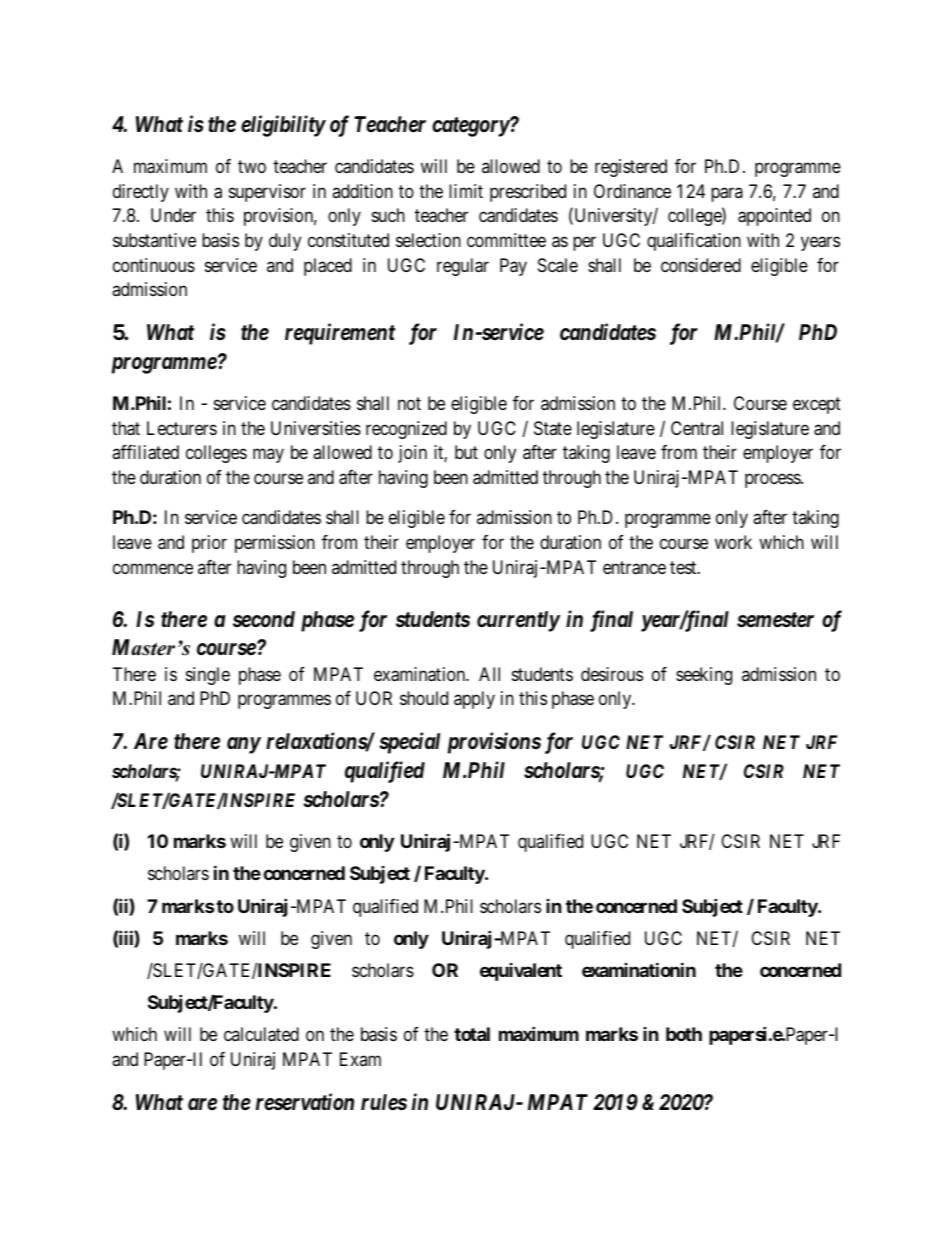 The width and height of the screenshot is (952, 1233). I want to click on calculated, so click(261, 1034).
